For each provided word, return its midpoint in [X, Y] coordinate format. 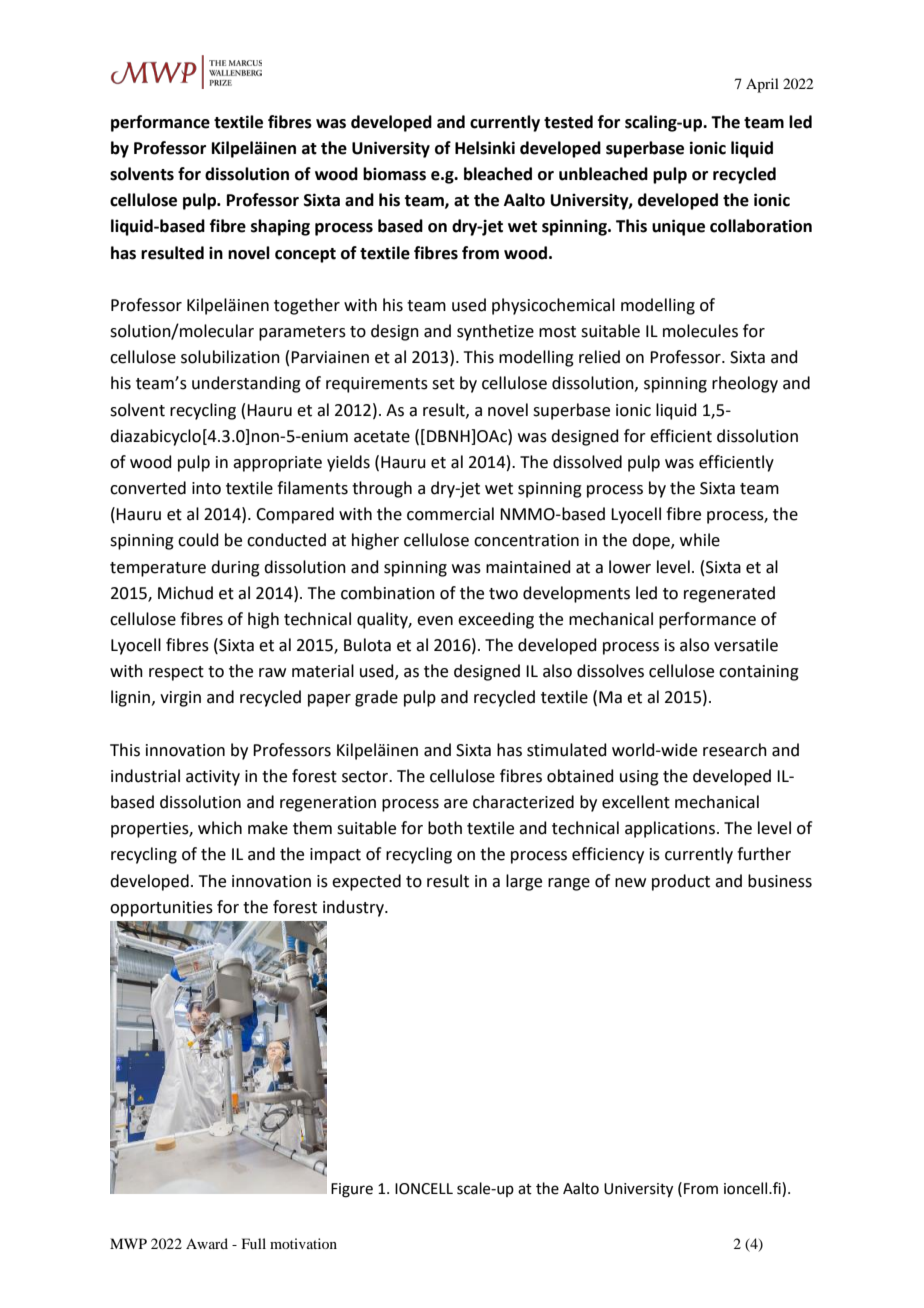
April [762, 85]
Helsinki [485, 148]
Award [207, 1243]
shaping [280, 227]
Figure [352, 1190]
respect [176, 673]
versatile [746, 645]
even [435, 621]
